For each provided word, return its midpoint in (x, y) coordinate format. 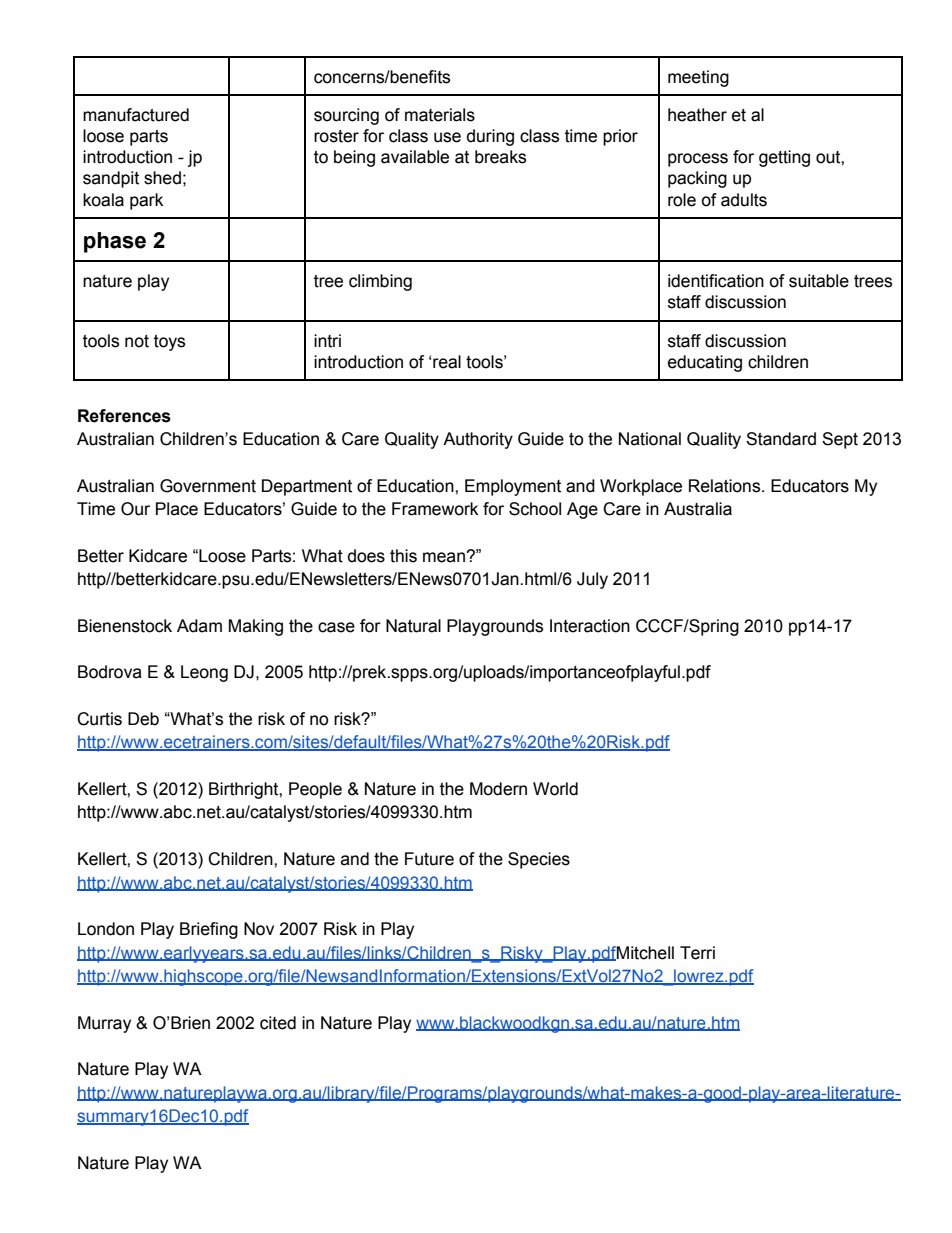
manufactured (136, 115)
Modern (498, 789)
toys (169, 343)
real (446, 362)
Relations (726, 486)
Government (208, 486)
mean (445, 557)
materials (440, 115)
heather (697, 115)
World (555, 789)
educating (705, 363)
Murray (104, 1024)
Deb (143, 719)
